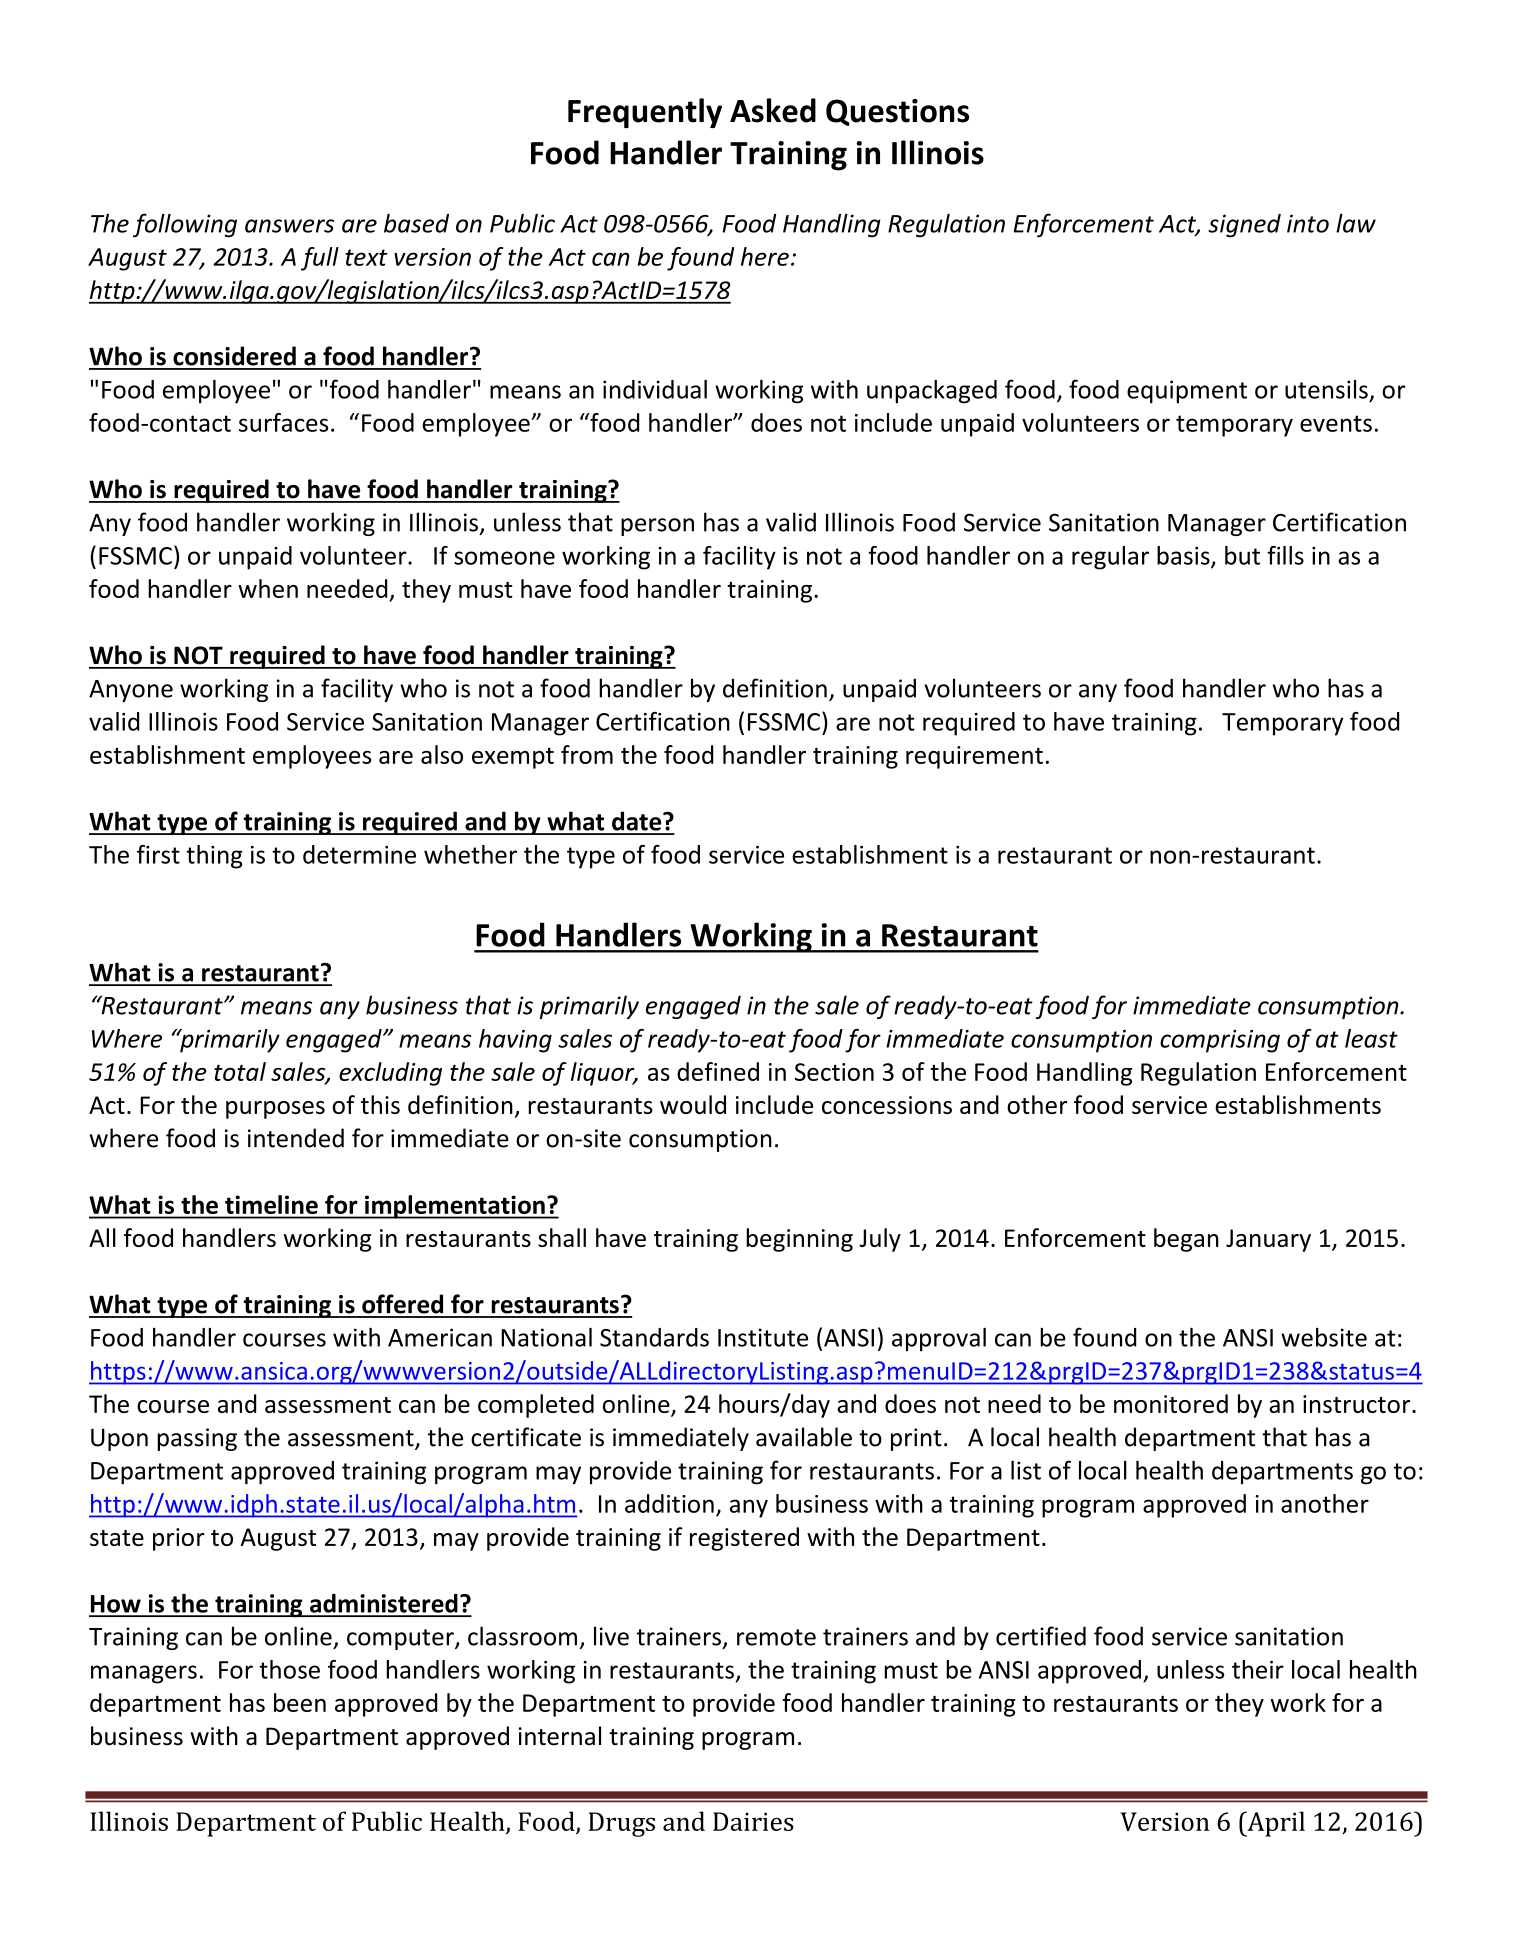 The image size is (1513, 1959). What do you see at coordinates (773, 110) in the page?
I see `Asked` at bounding box center [773, 110].
